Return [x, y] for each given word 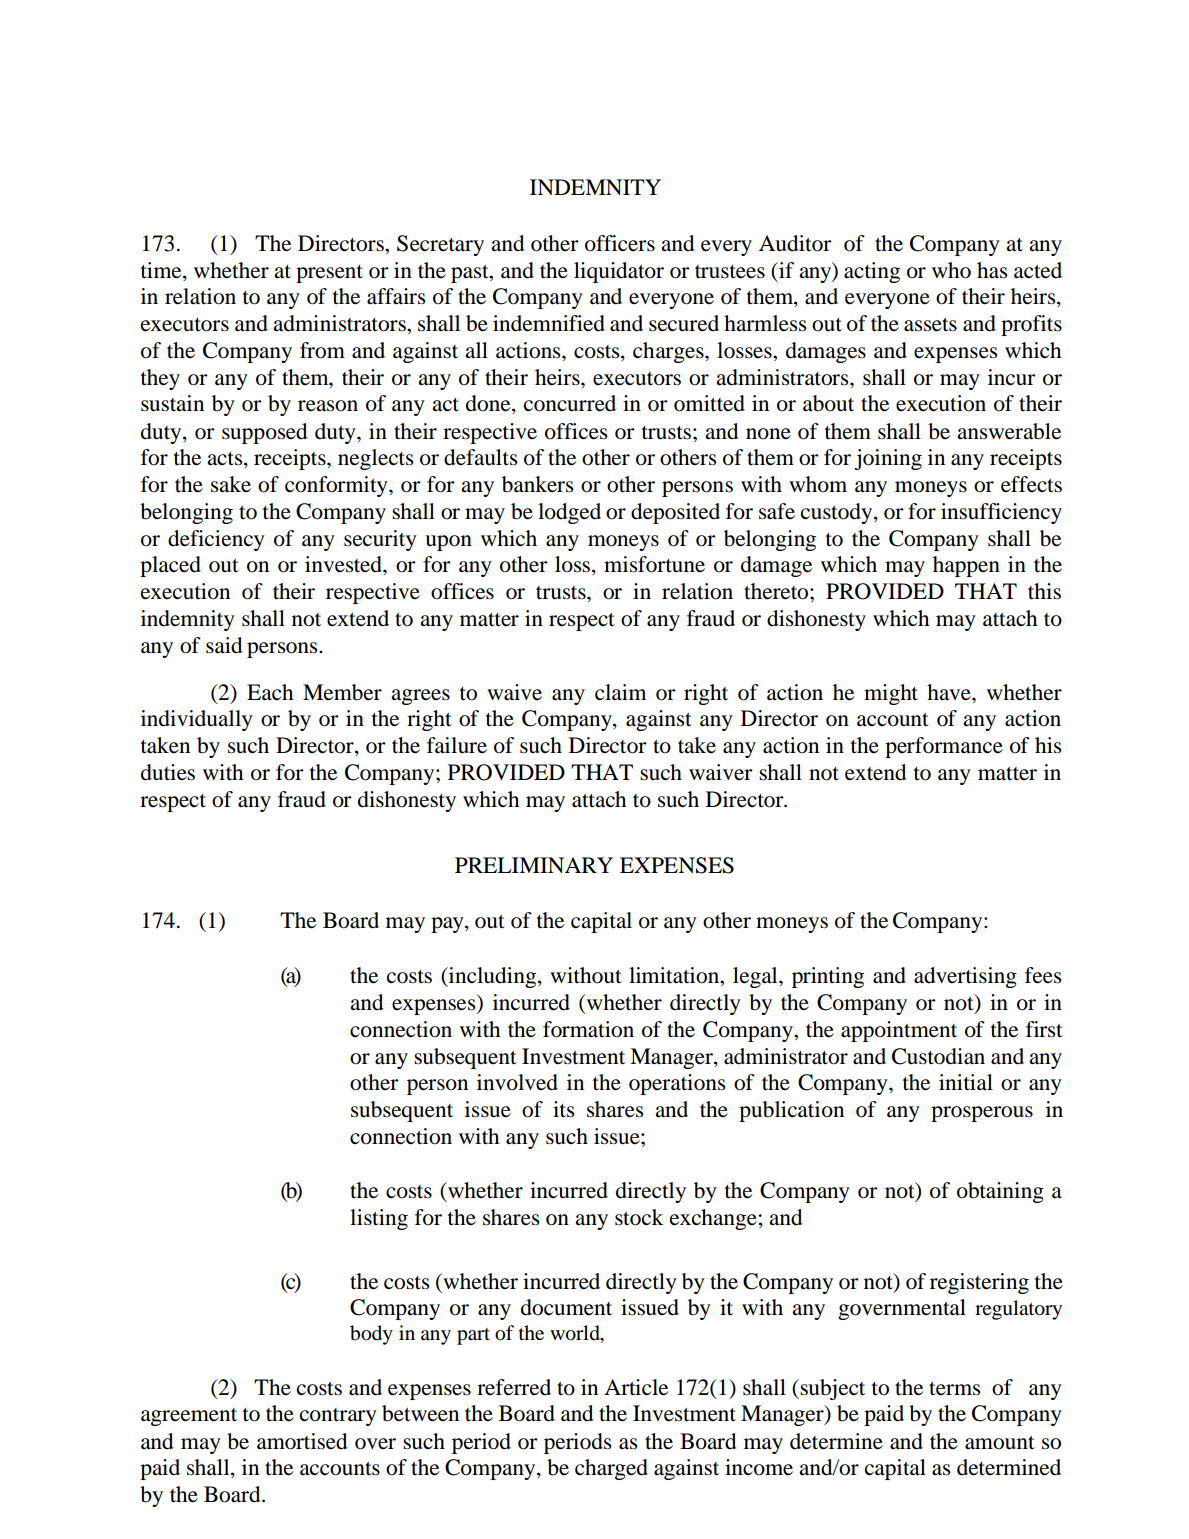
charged [611, 1469]
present [329, 274]
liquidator [619, 272]
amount [1000, 1443]
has [992, 270]
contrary [338, 1417]
